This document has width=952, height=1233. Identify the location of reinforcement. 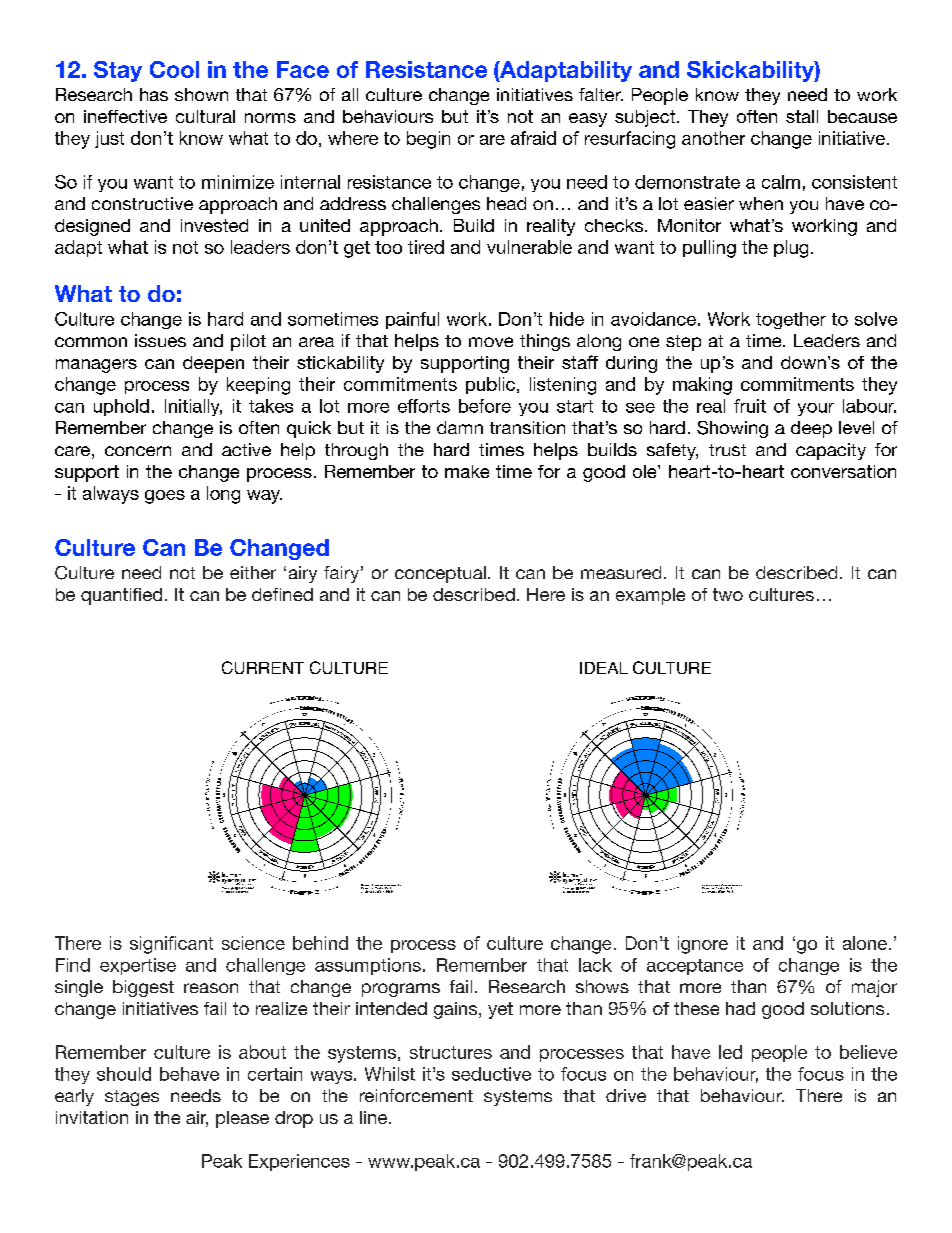
(416, 1095).
